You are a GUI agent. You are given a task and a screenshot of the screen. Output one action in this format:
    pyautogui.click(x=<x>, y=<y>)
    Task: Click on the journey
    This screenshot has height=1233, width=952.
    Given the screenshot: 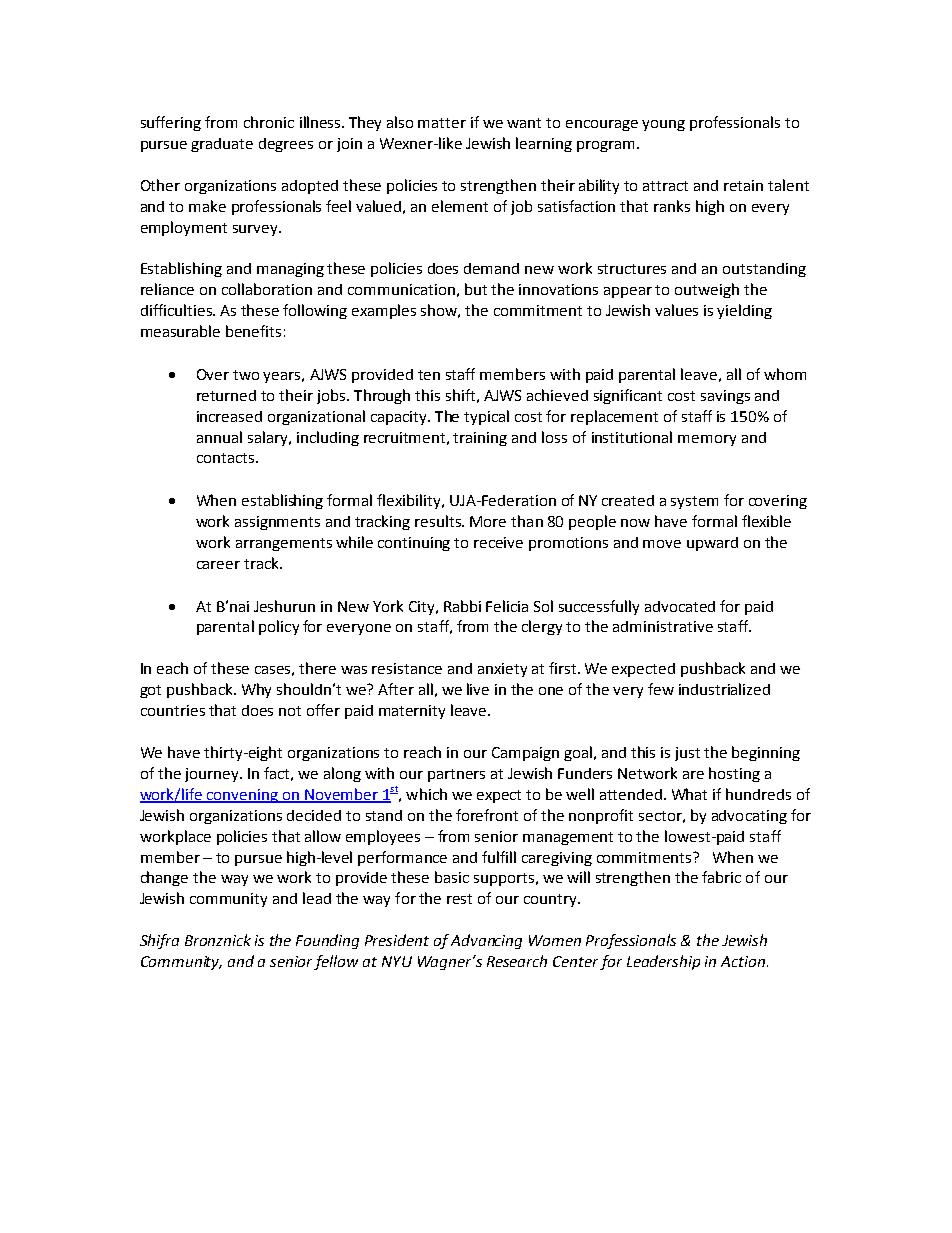 What is the action you would take?
    pyautogui.click(x=213, y=775)
